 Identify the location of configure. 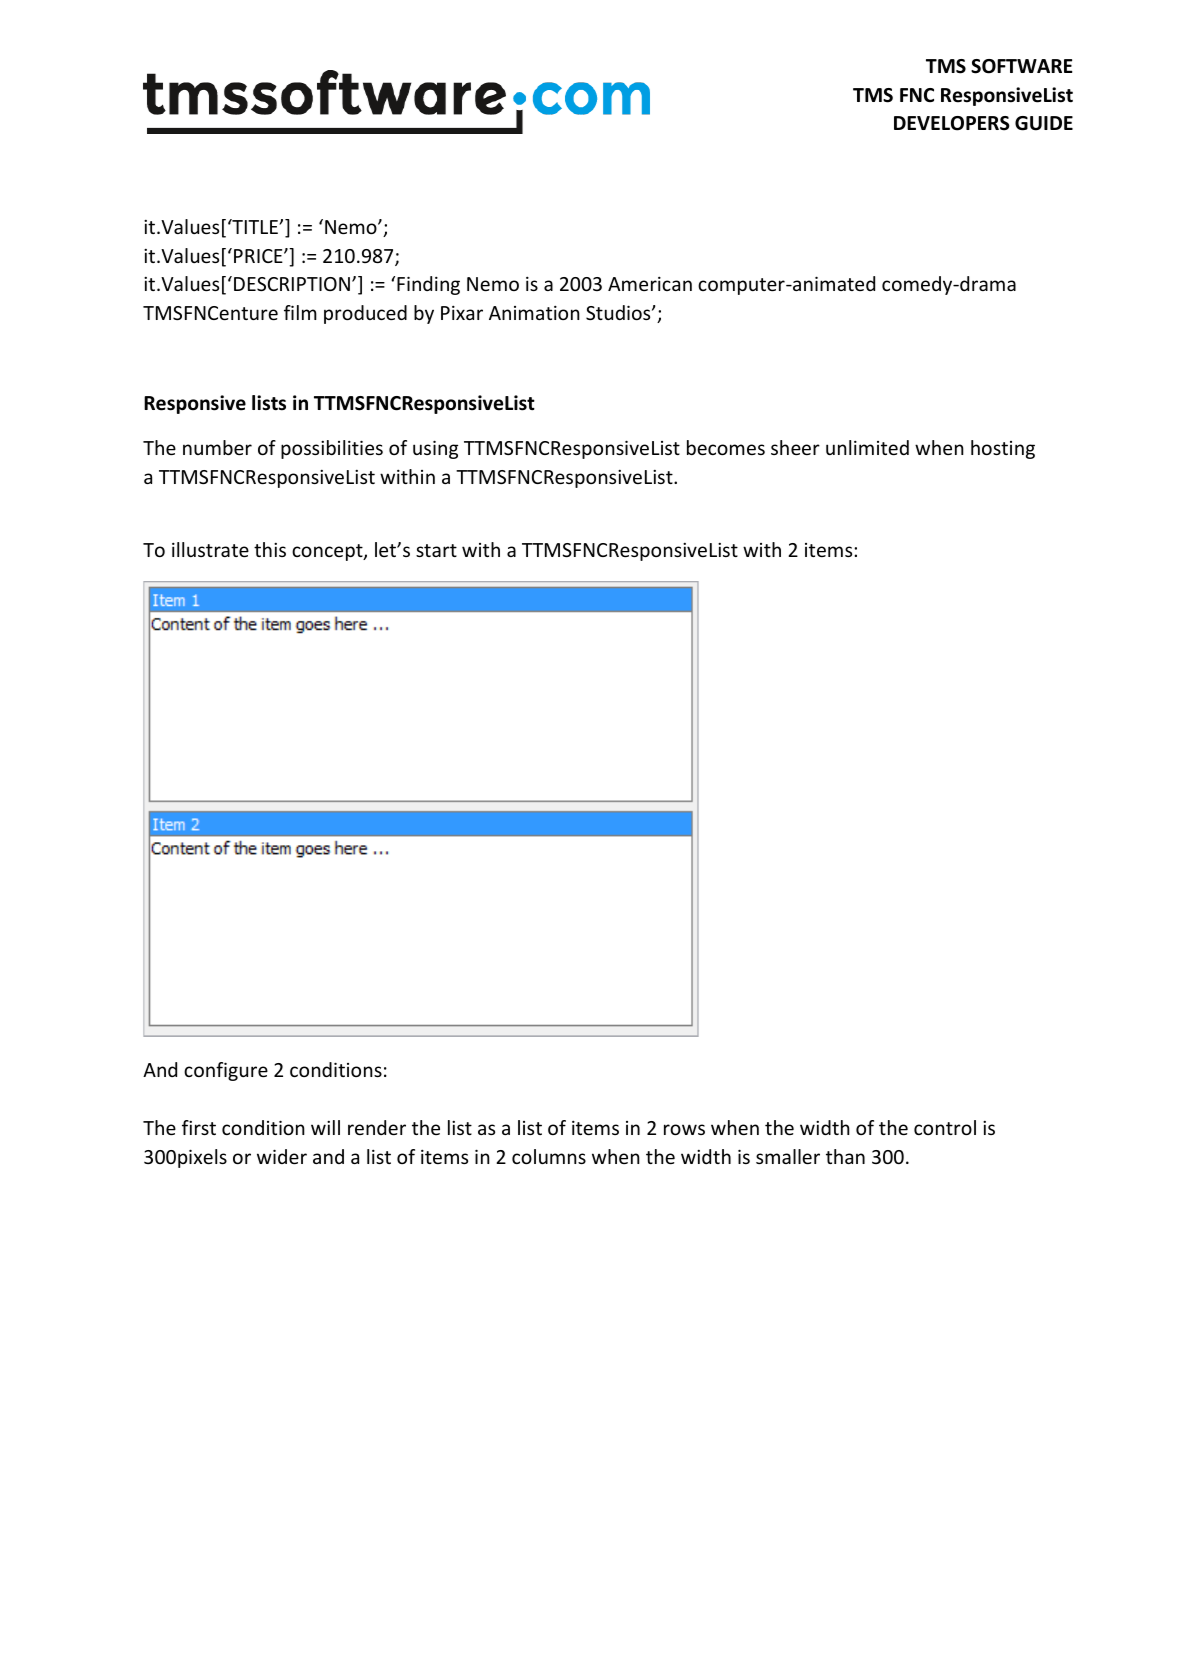
(226, 1071).
